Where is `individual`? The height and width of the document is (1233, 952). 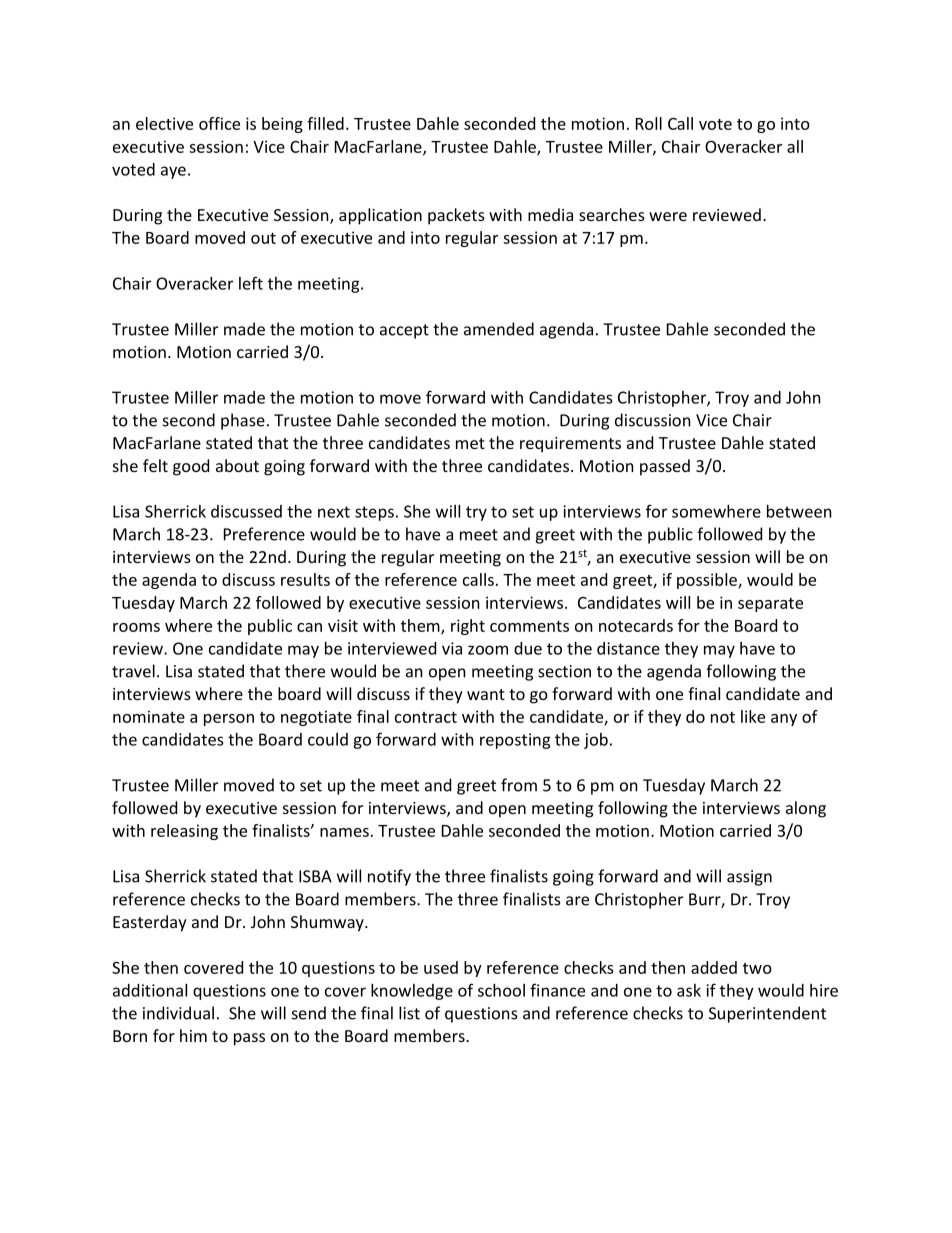 individual is located at coordinates (178, 1013).
